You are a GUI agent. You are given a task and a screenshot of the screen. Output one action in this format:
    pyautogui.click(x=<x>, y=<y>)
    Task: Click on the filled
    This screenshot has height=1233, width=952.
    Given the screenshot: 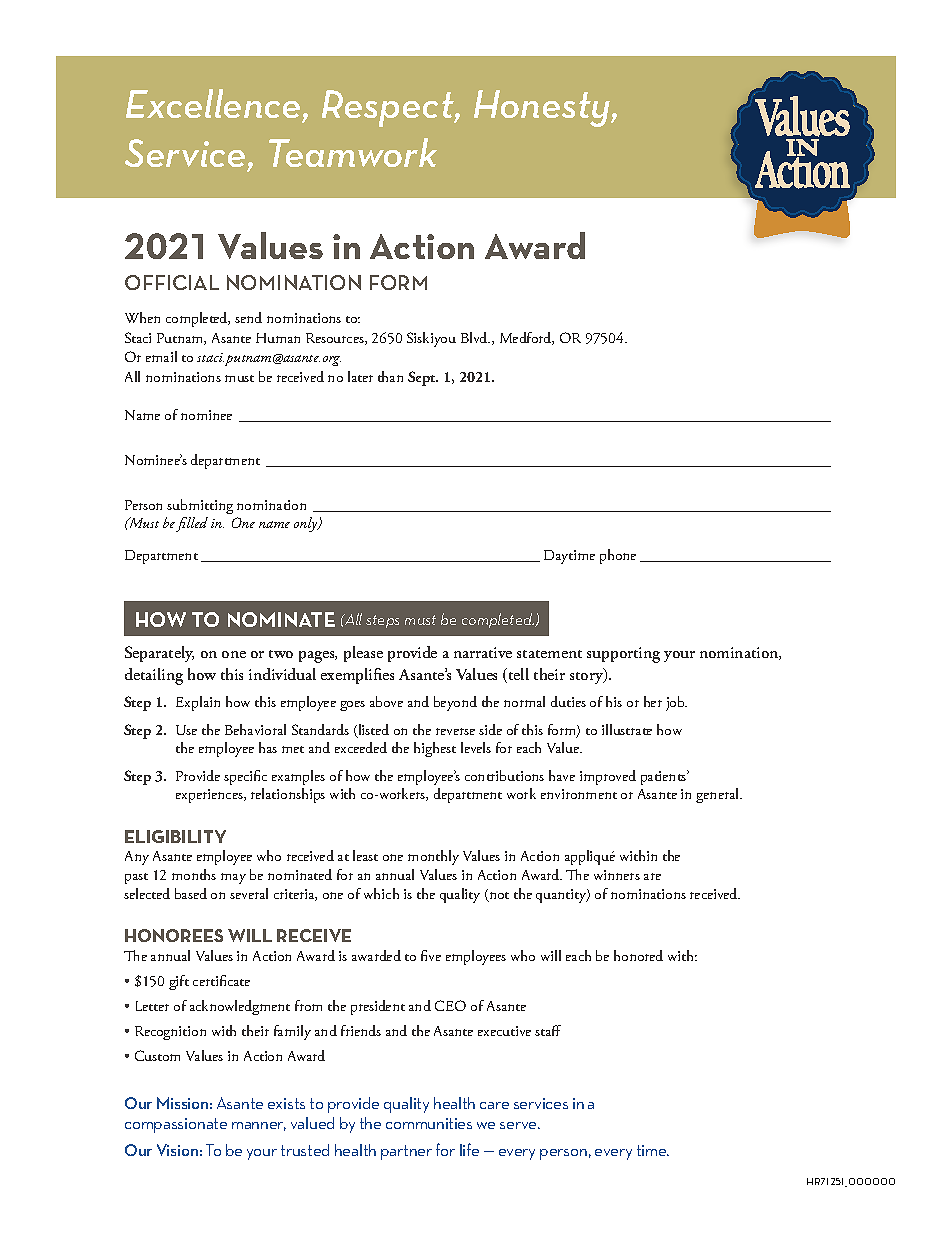 What is the action you would take?
    pyautogui.click(x=192, y=524)
